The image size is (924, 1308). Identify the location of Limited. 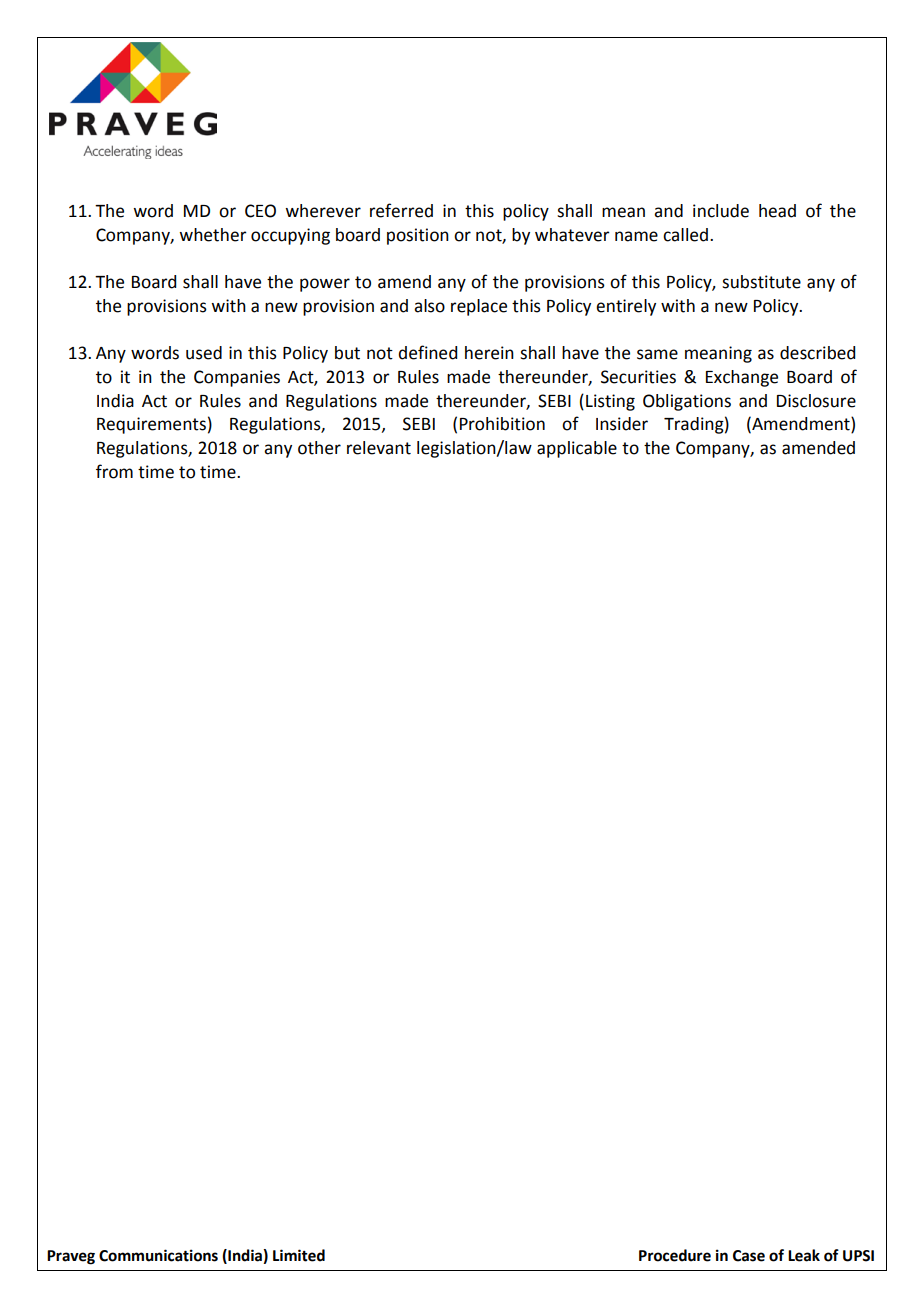
(299, 1255).
